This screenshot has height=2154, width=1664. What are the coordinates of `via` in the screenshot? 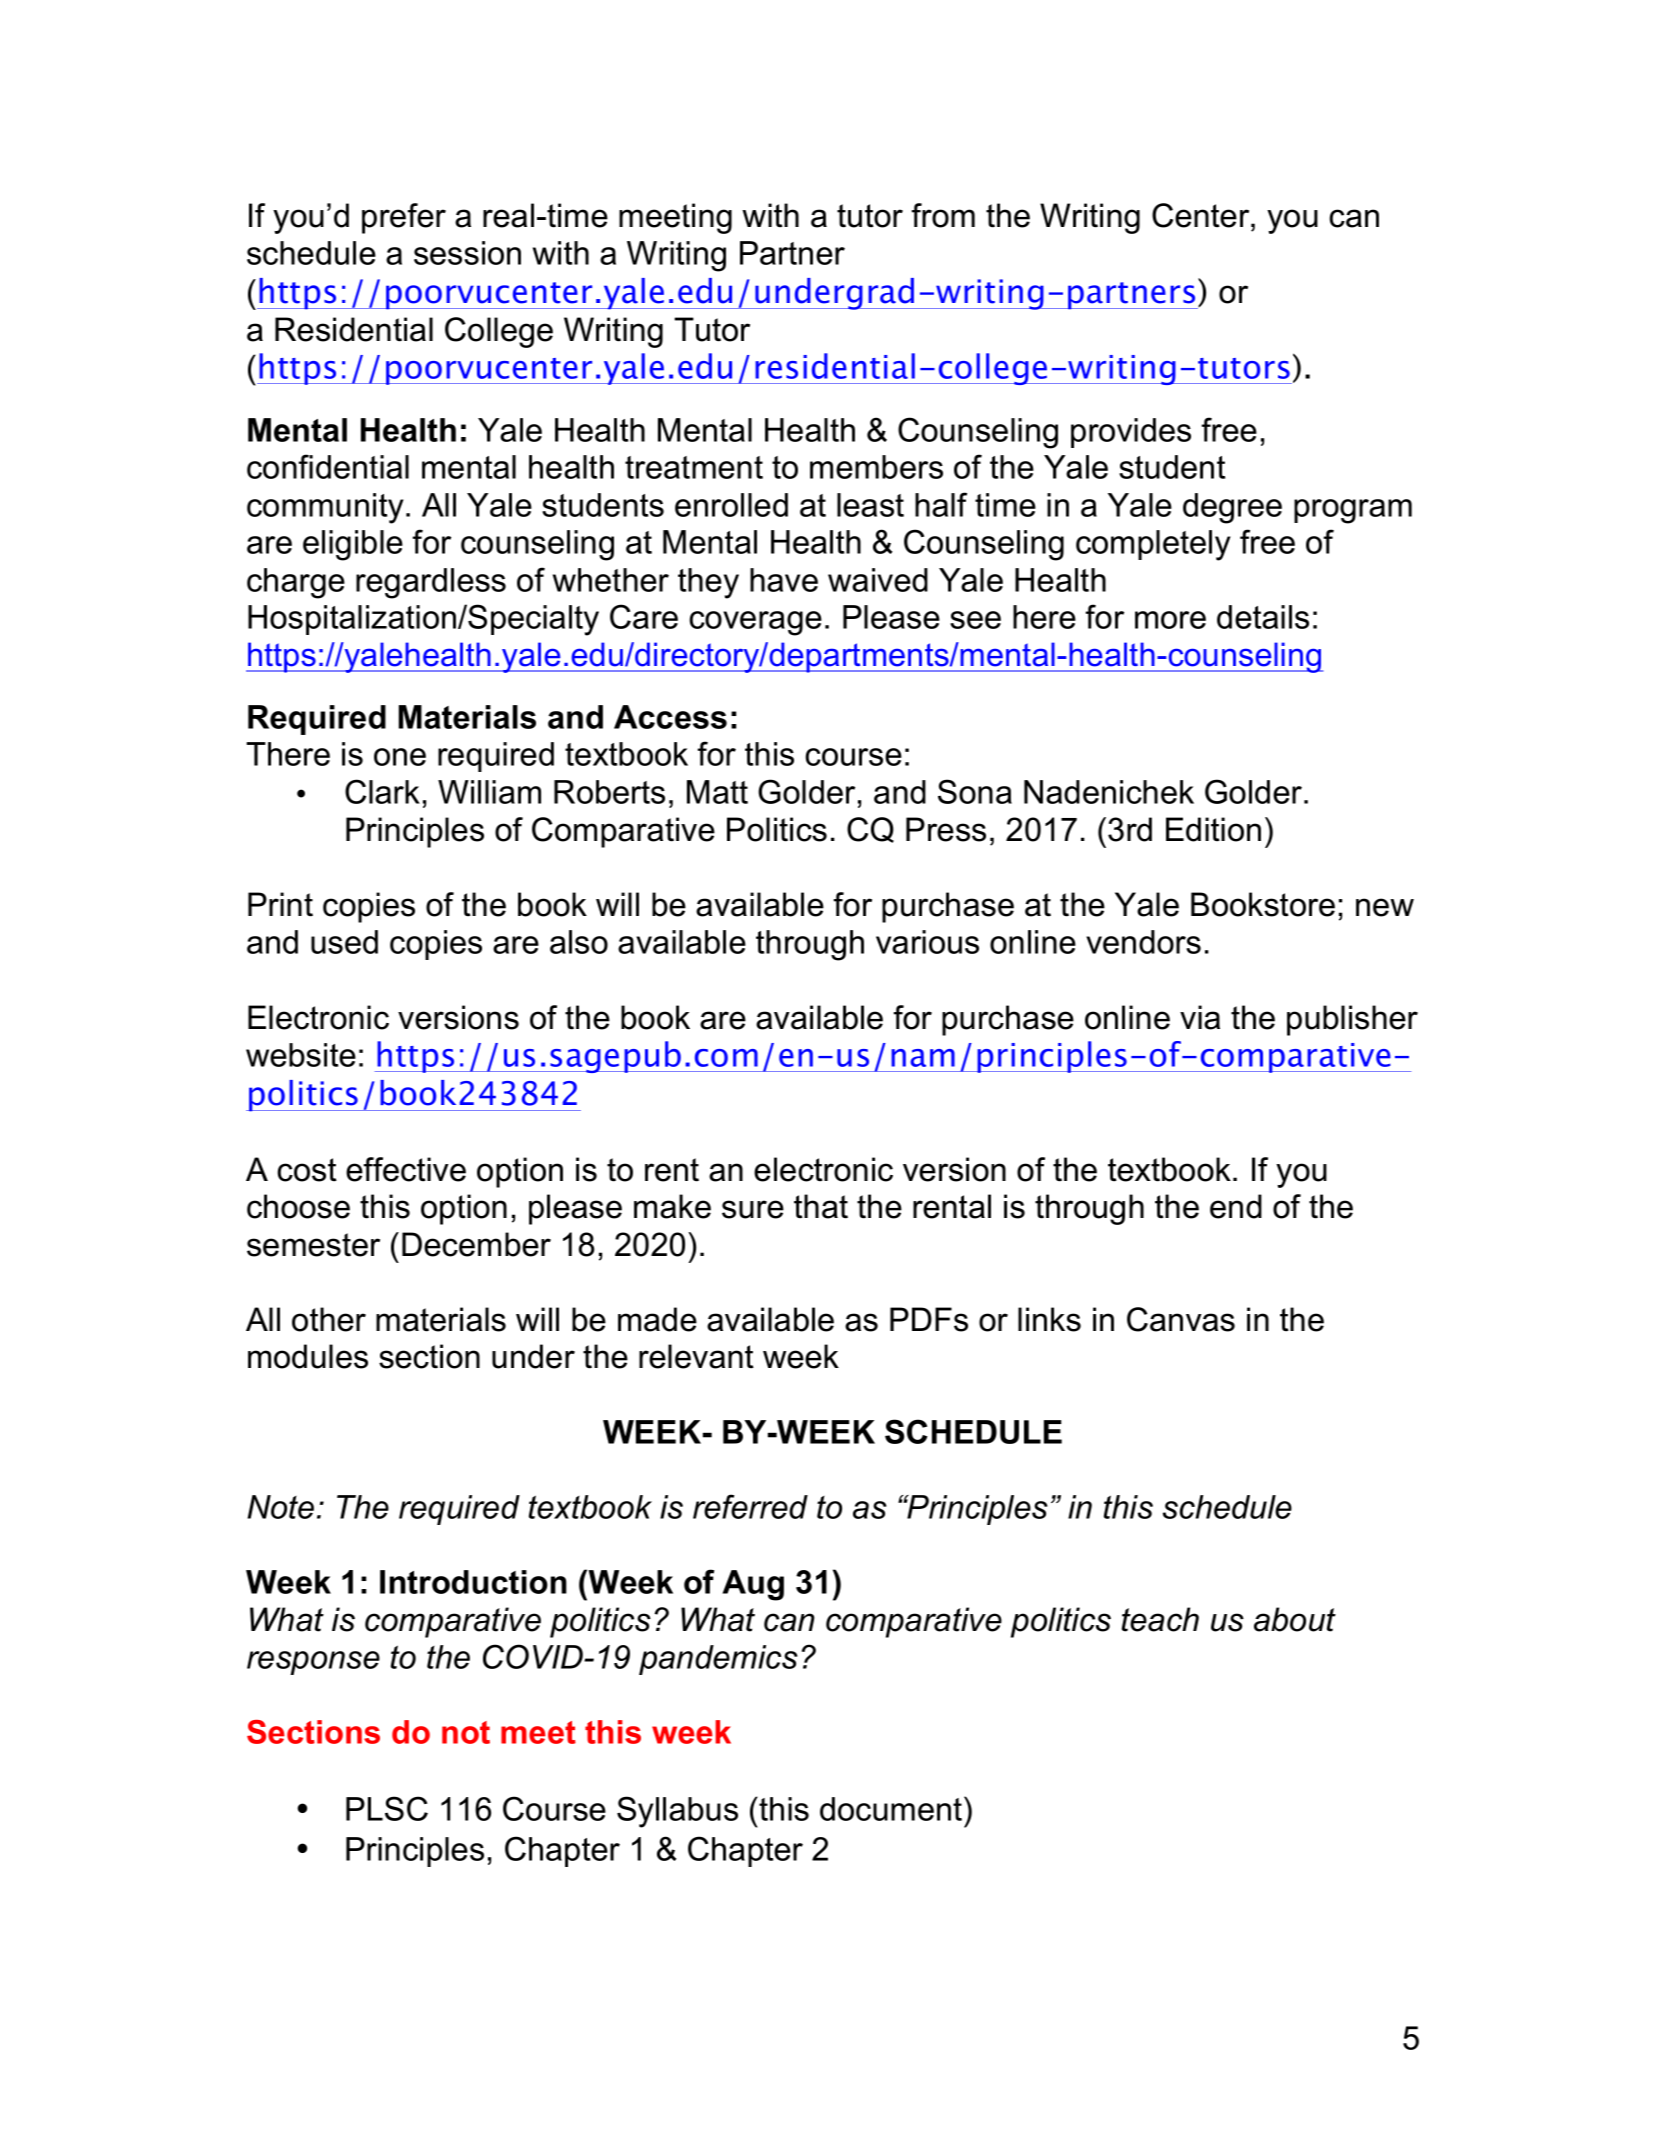 It's located at (1200, 1017).
